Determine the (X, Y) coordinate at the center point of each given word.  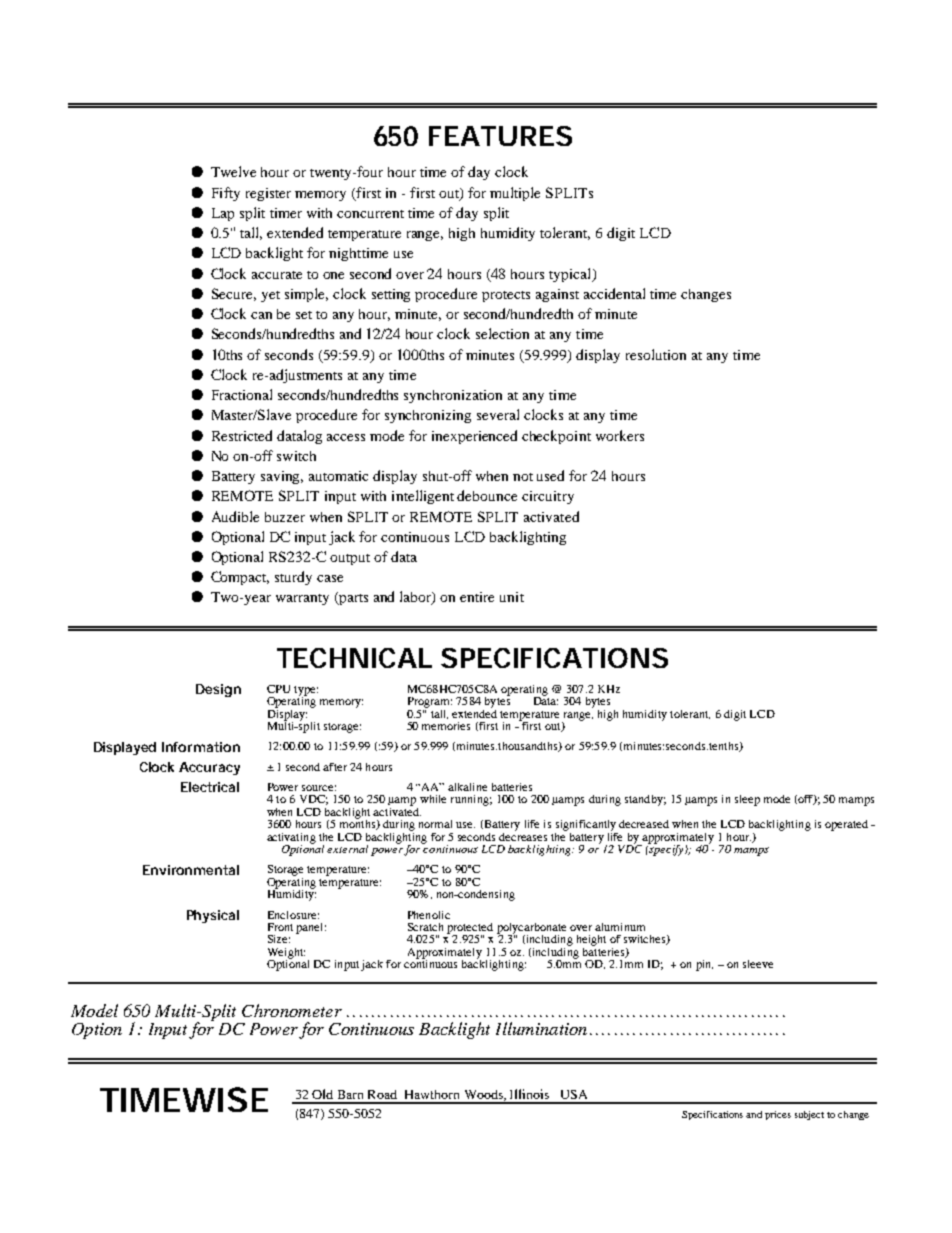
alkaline (467, 787)
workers (620, 435)
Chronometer (292, 1010)
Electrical (210, 787)
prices (778, 1115)
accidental (614, 293)
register (268, 194)
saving (282, 477)
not (523, 477)
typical (571, 275)
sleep (747, 800)
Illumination (541, 1028)
